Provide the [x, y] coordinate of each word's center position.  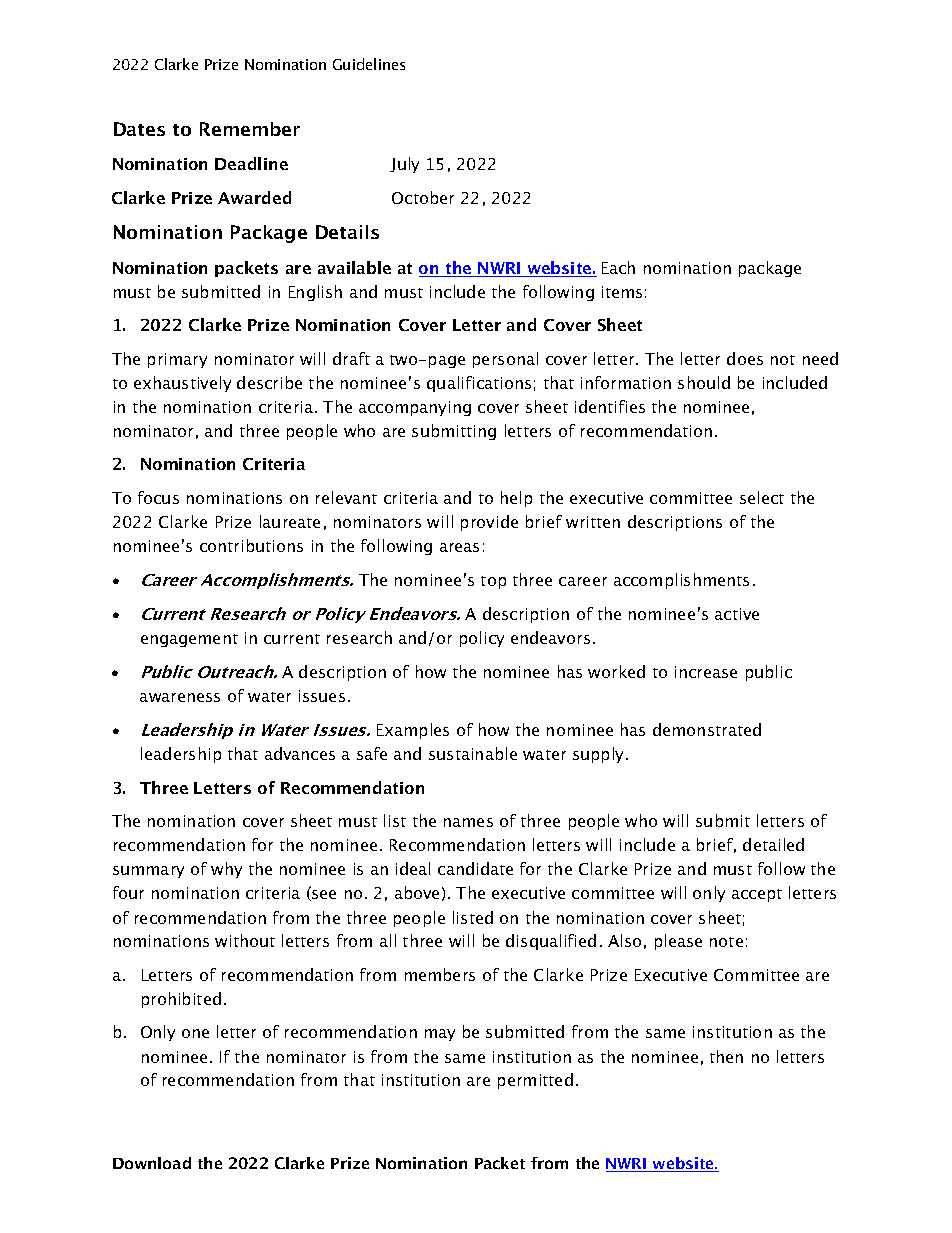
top [493, 582]
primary [177, 360]
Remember [250, 129]
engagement [189, 640]
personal [505, 360]
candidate [475, 868]
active [737, 614]
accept [757, 895]
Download [152, 1163]
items [622, 292]
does [745, 358]
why [226, 870]
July [404, 165]
